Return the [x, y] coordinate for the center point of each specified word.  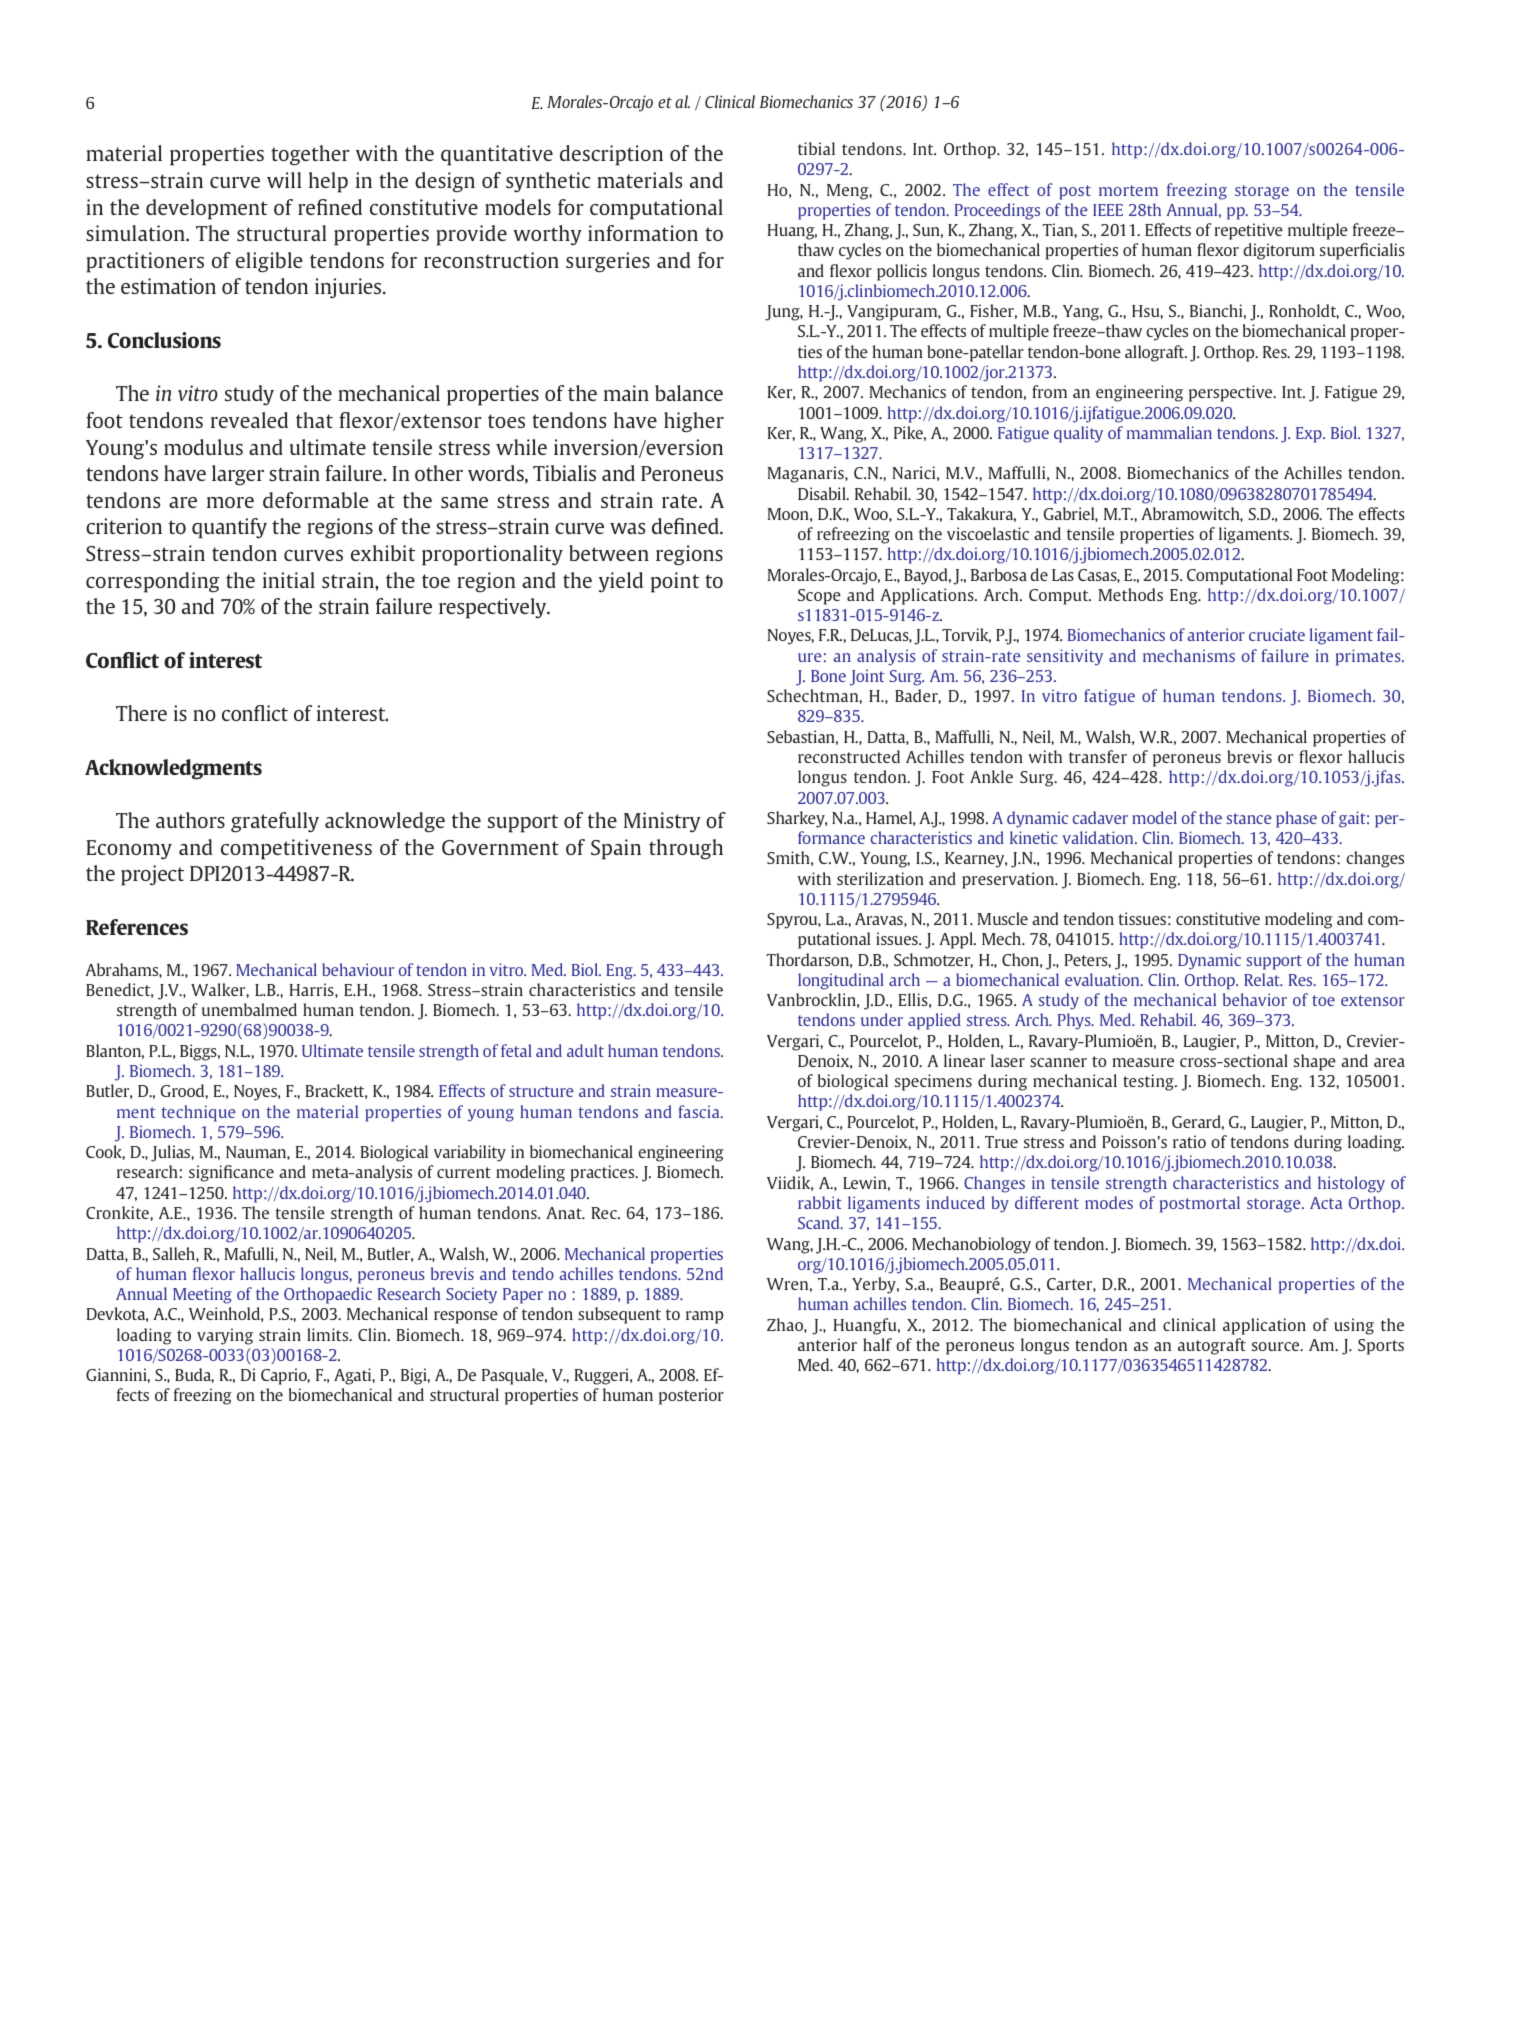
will [284, 180]
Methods [1131, 594]
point [675, 582]
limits [329, 1334]
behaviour [358, 969]
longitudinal [841, 981]
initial [289, 580]
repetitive [1249, 231]
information [643, 233]
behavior [1255, 999]
